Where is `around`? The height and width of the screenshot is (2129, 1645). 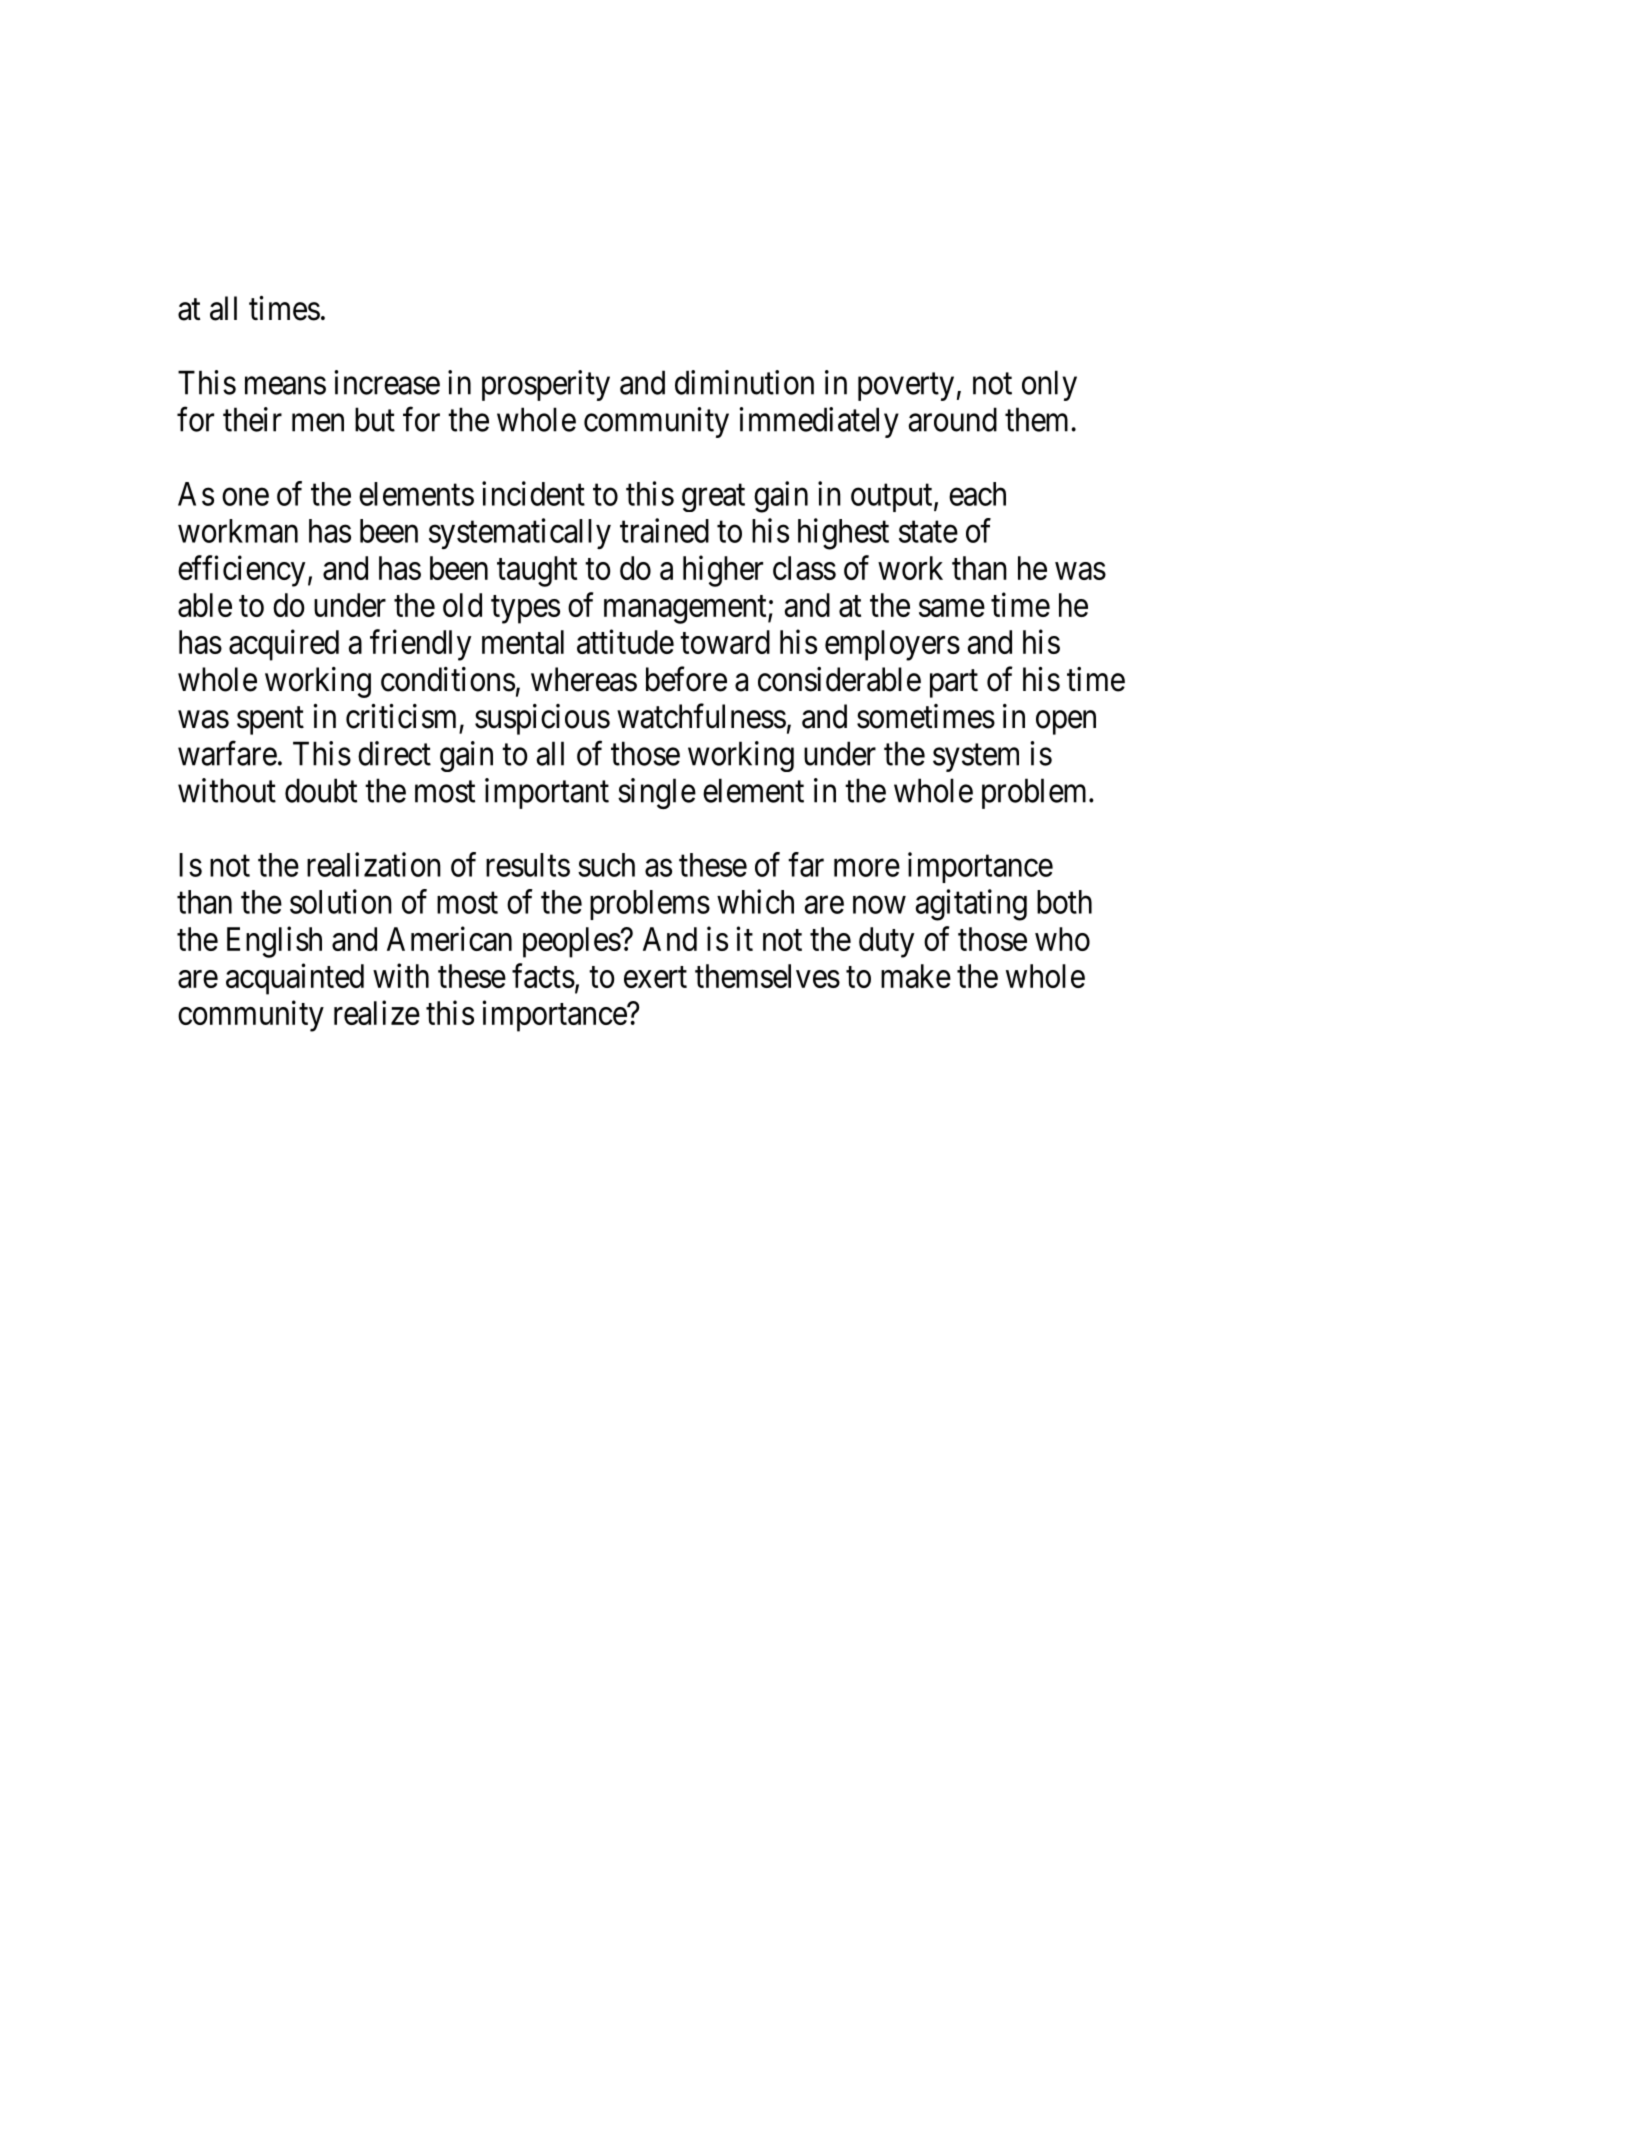
around is located at coordinates (953, 419).
